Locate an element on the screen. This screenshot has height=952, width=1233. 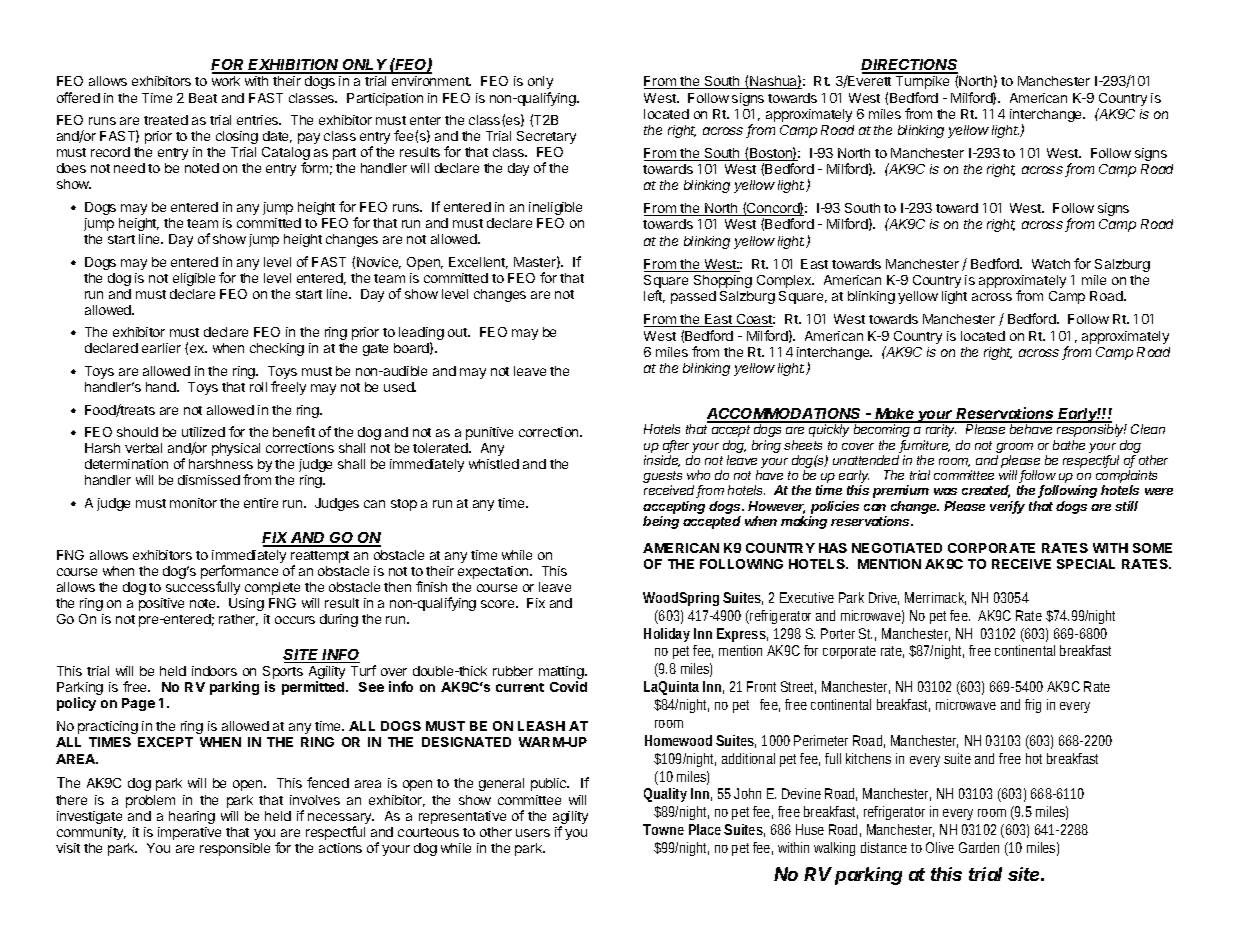
Drive is located at coordinates (884, 598).
